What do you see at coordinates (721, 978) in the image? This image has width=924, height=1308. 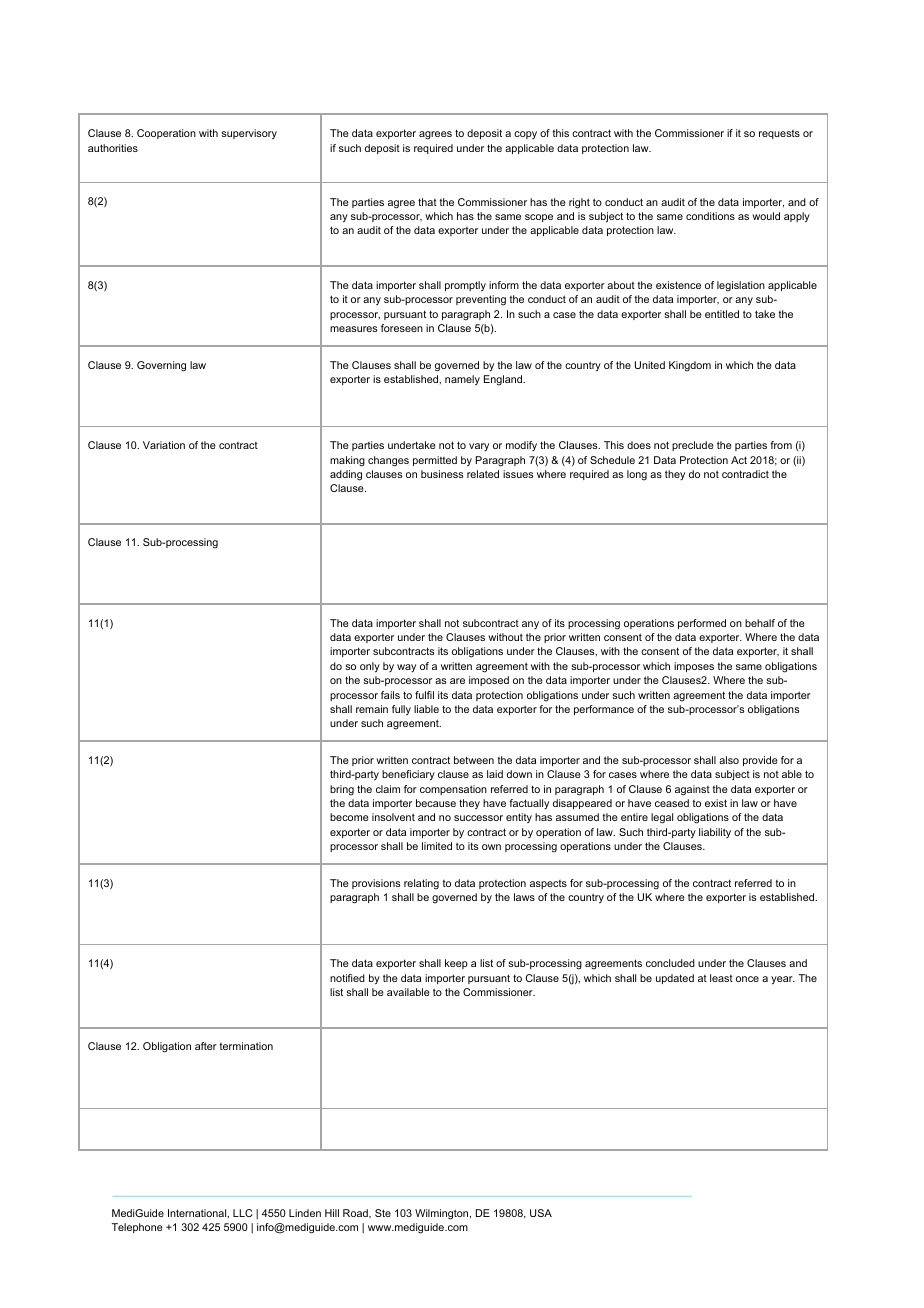 I see `least` at bounding box center [721, 978].
